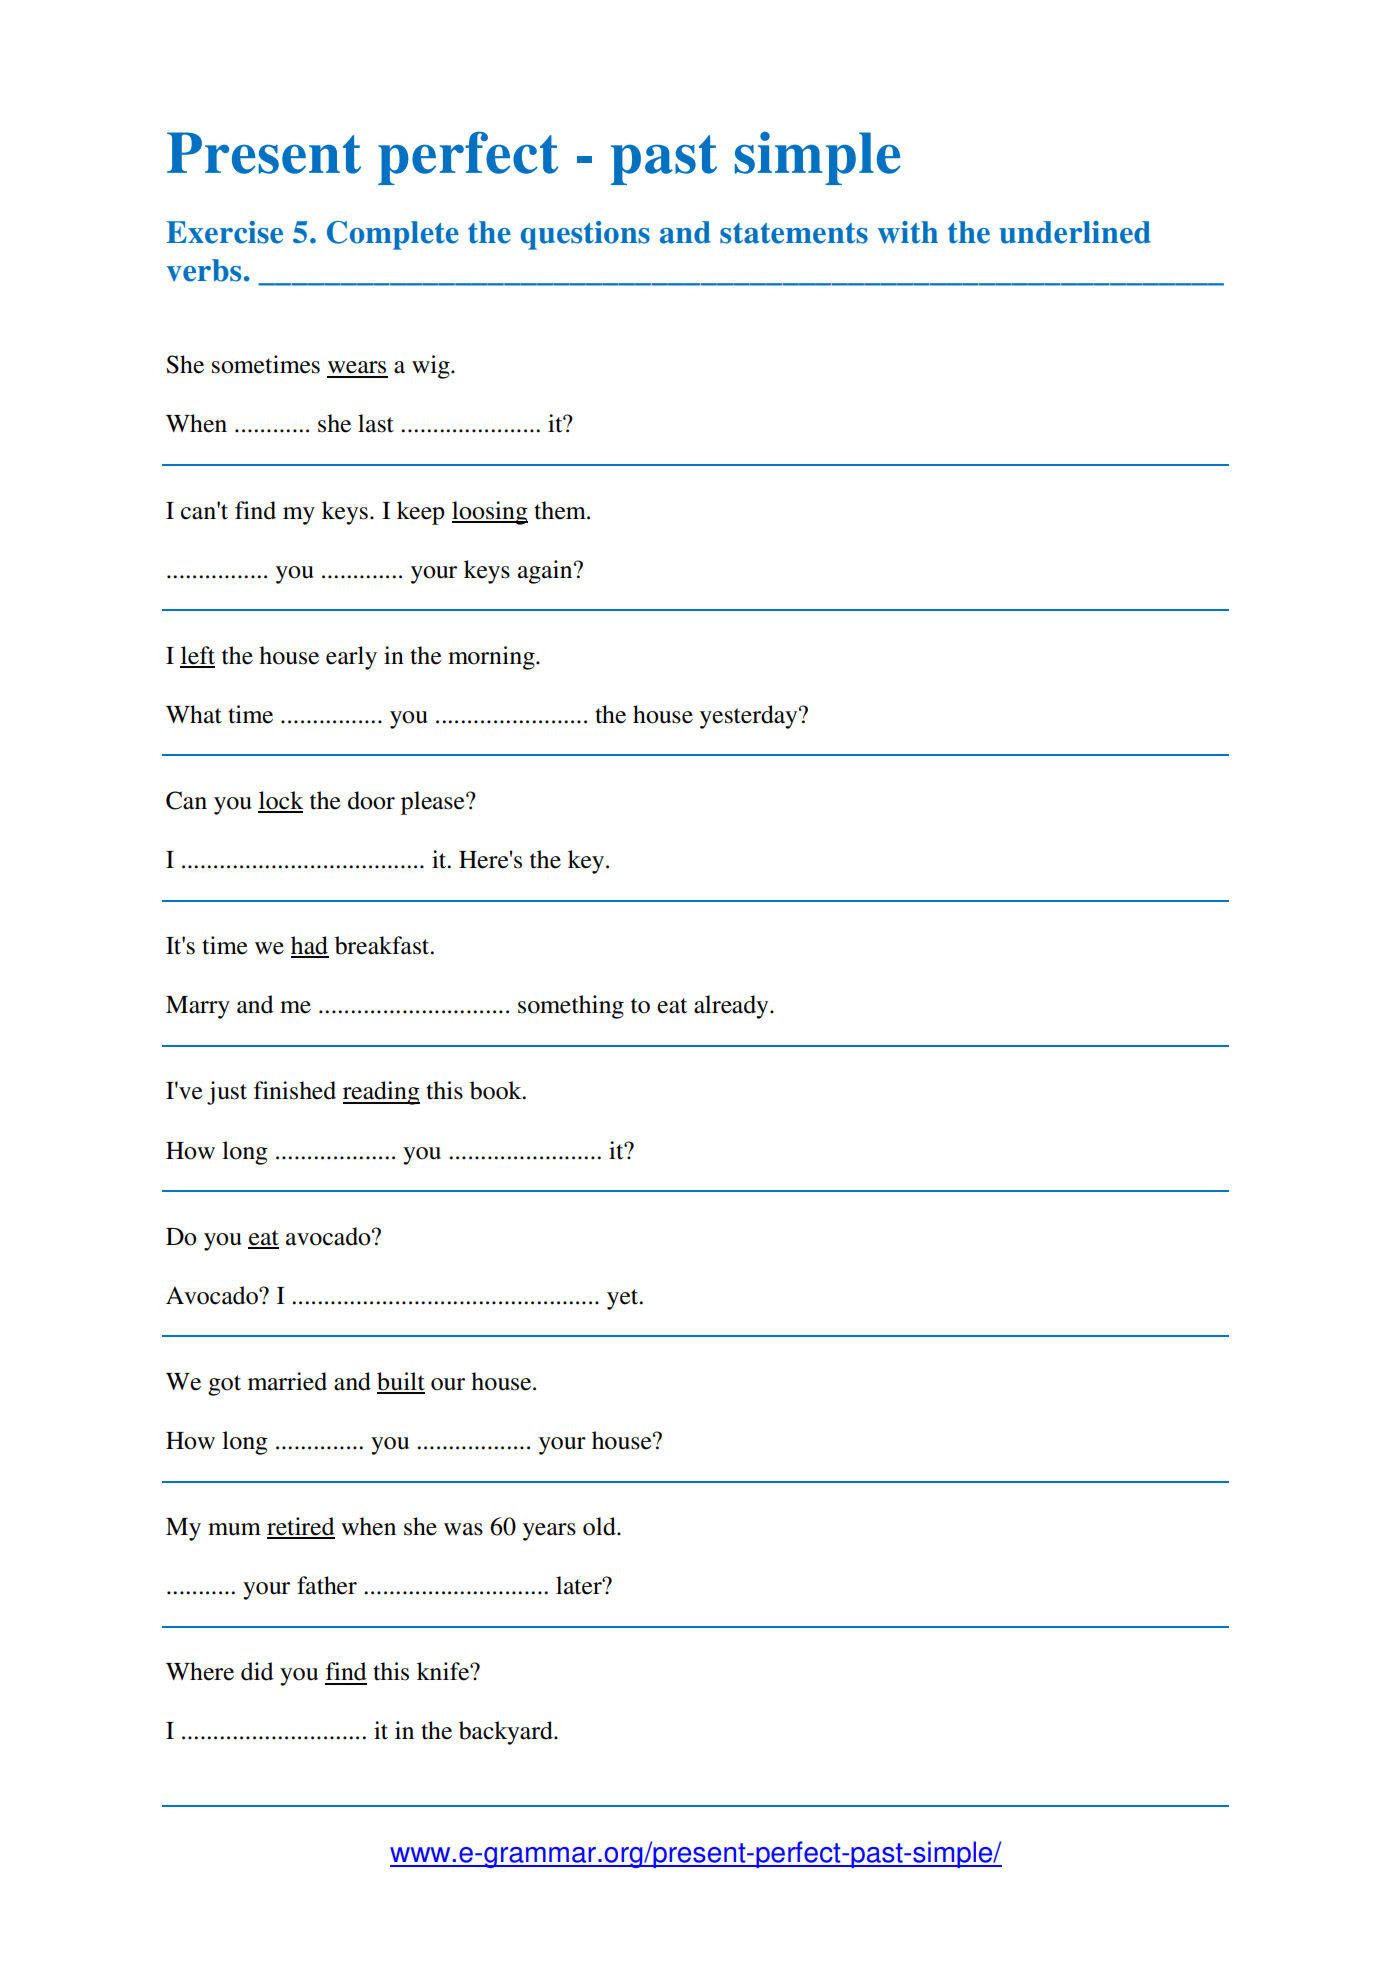 This page has height=1969, width=1391. What do you see at coordinates (585, 235) in the page?
I see `questions` at bounding box center [585, 235].
